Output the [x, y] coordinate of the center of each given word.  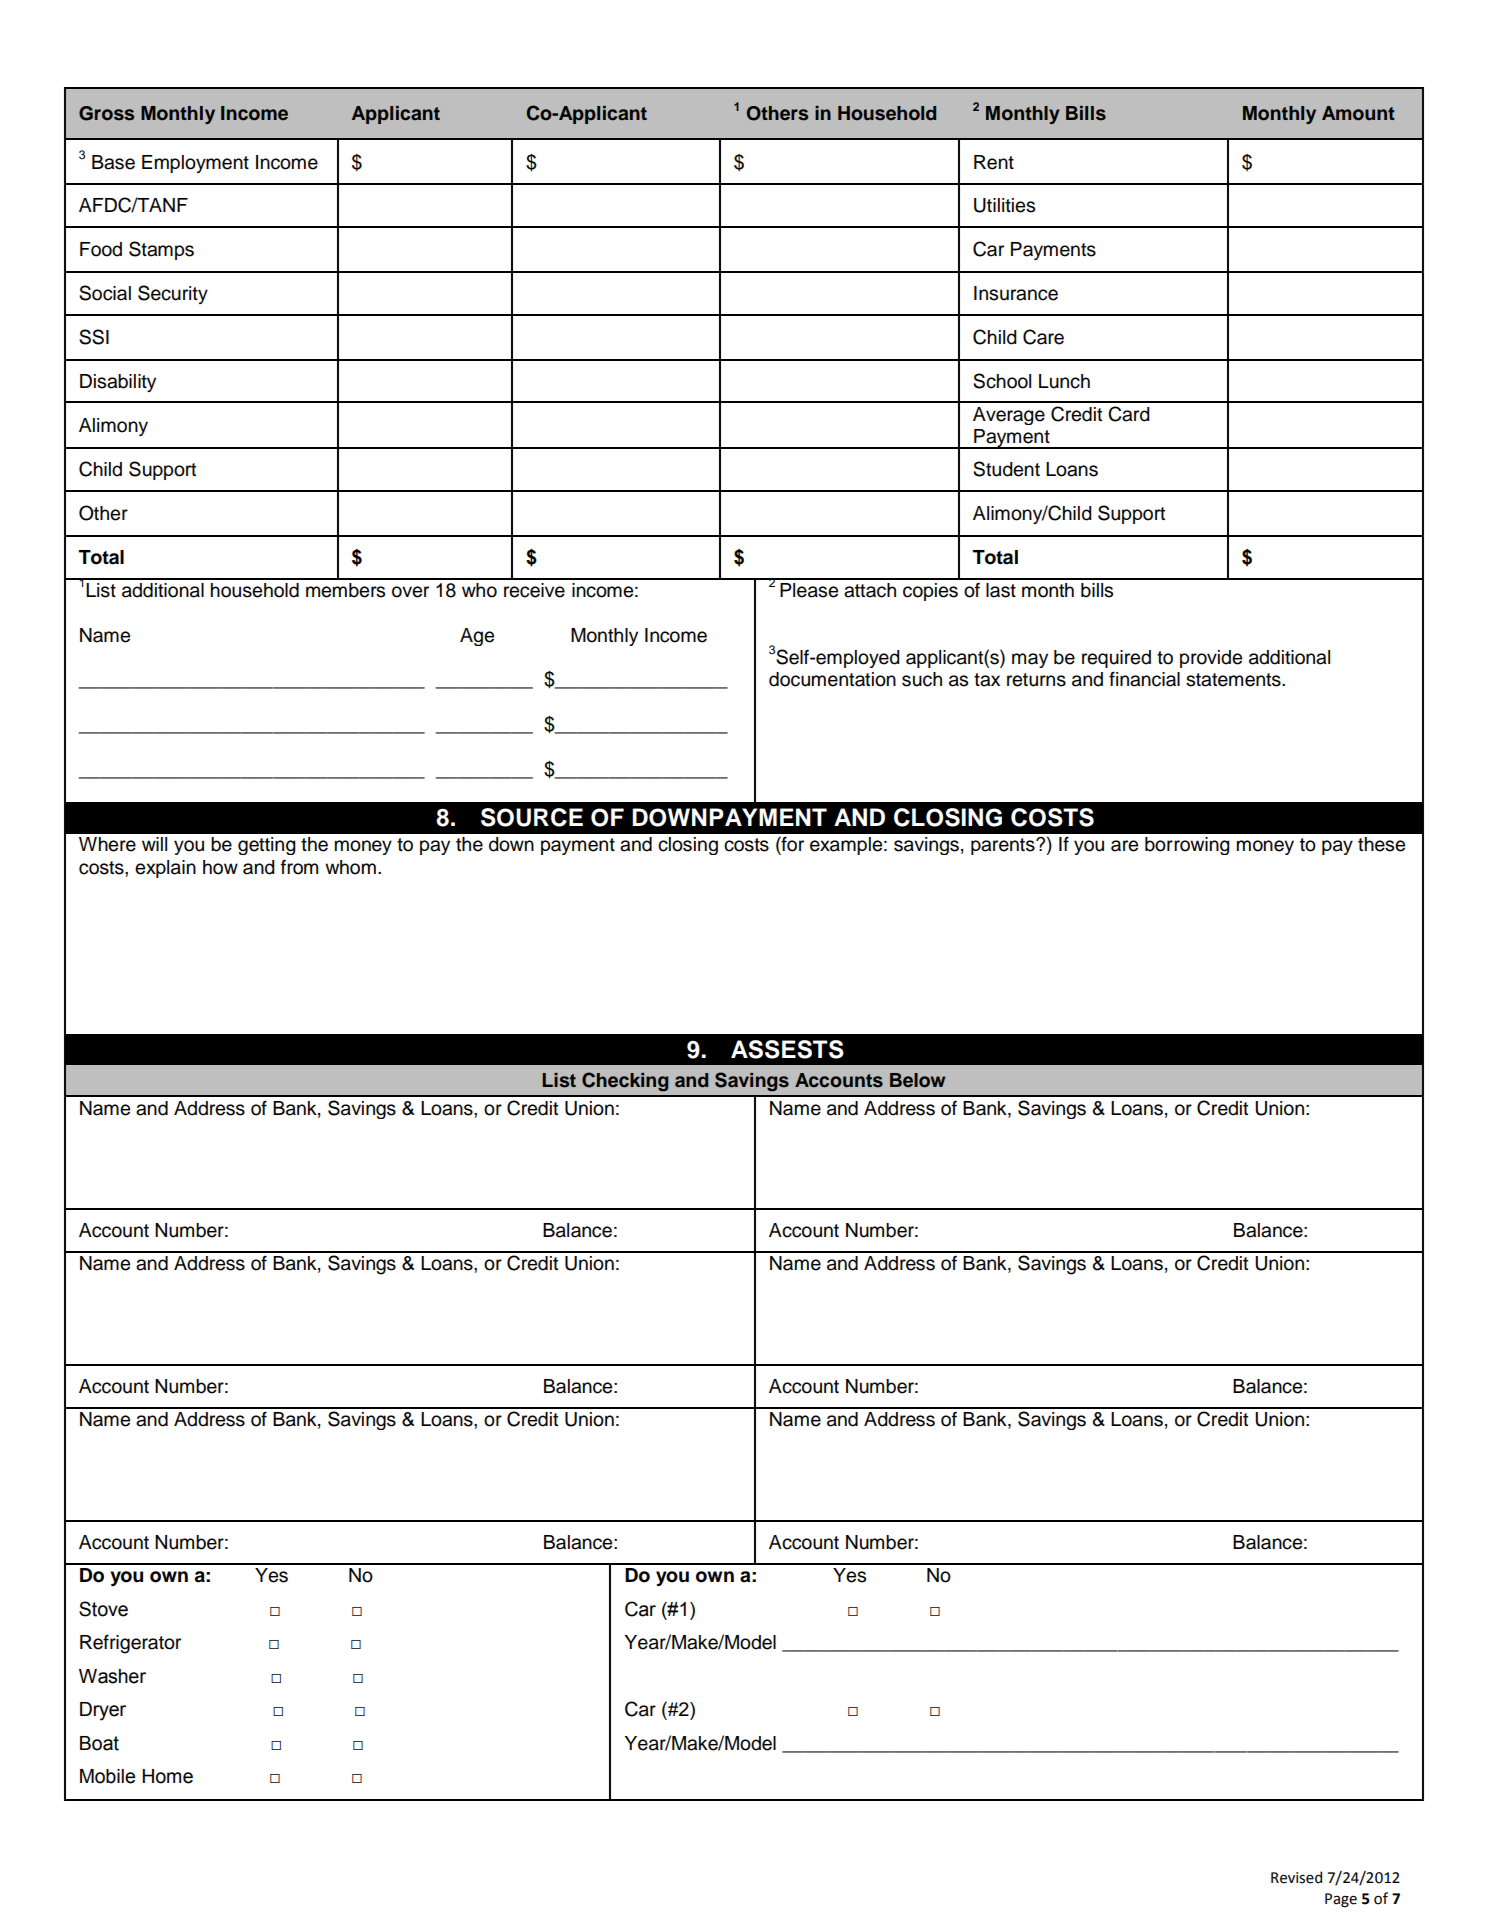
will [154, 844]
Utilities [1004, 205]
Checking [625, 1082]
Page [1341, 1900]
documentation [832, 679]
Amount [1358, 113]
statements [1234, 680]
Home [167, 1776]
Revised [1296, 1877]
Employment [195, 164]
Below [917, 1080]
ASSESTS [787, 1049]
